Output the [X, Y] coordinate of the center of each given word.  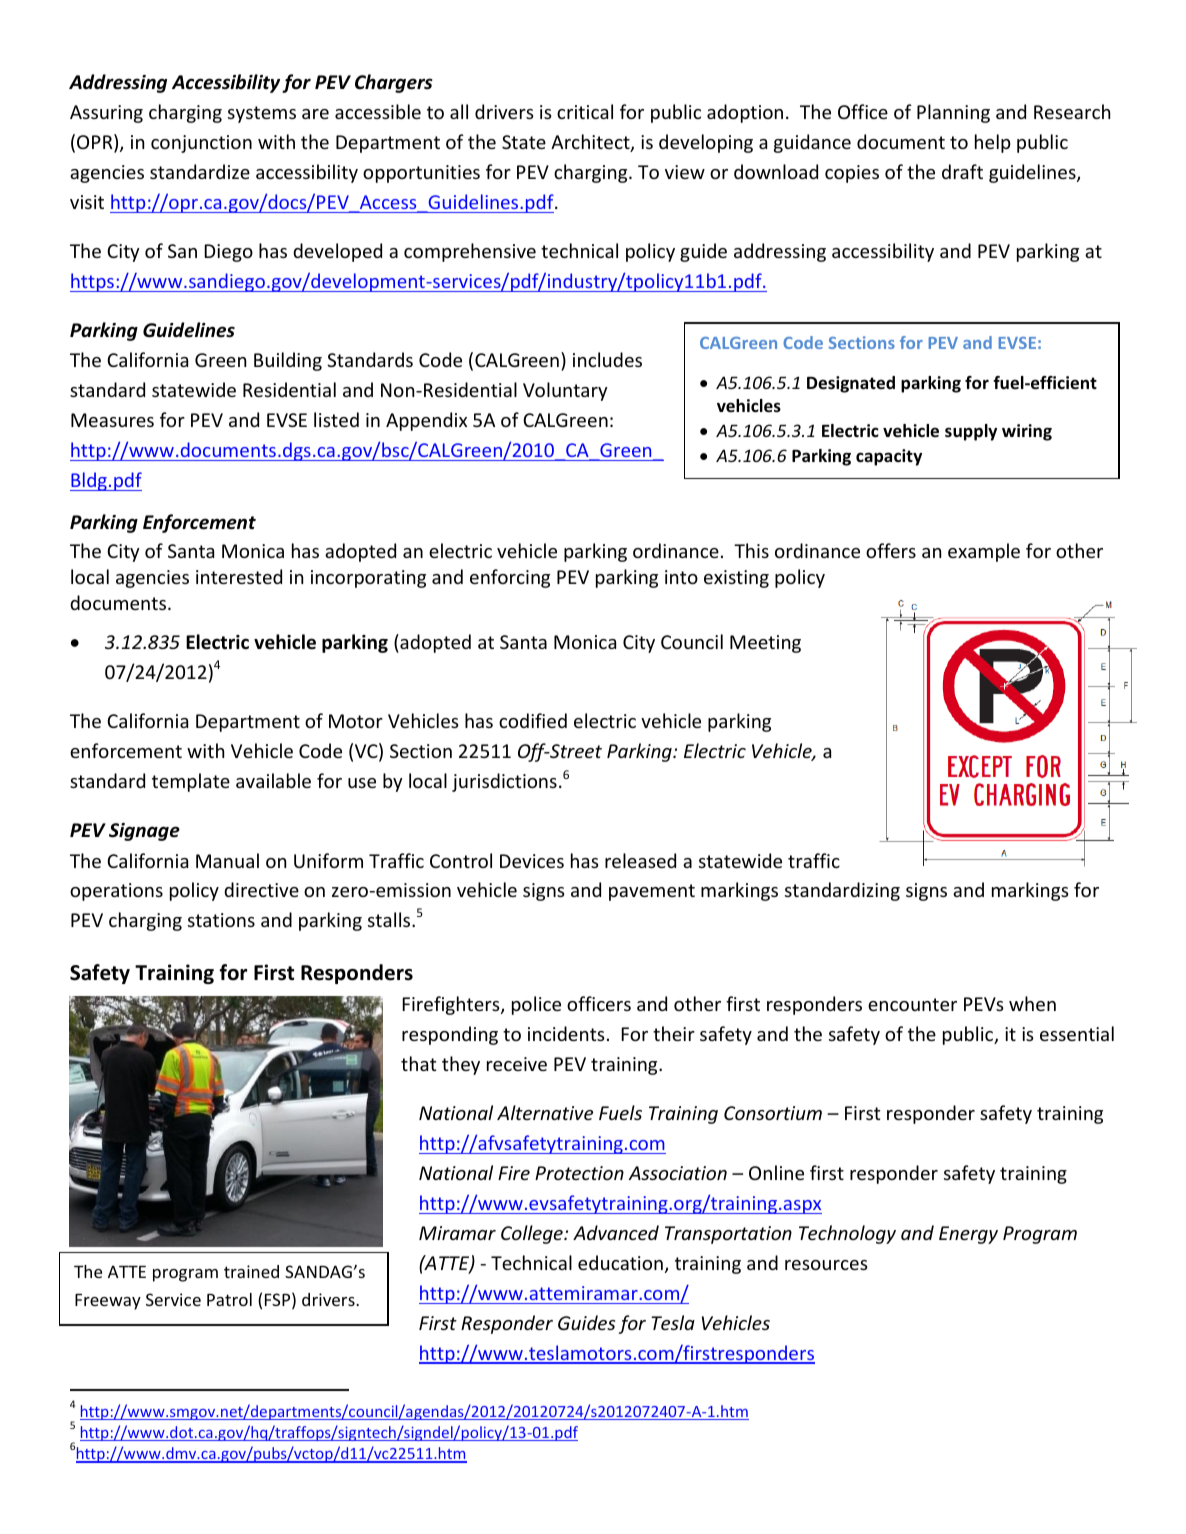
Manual [227, 860]
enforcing [510, 578]
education [620, 1262]
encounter [912, 1004]
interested [239, 576]
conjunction [201, 144]
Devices [532, 861]
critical [585, 111]
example [984, 552]
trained [251, 1271]
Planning [953, 113]
